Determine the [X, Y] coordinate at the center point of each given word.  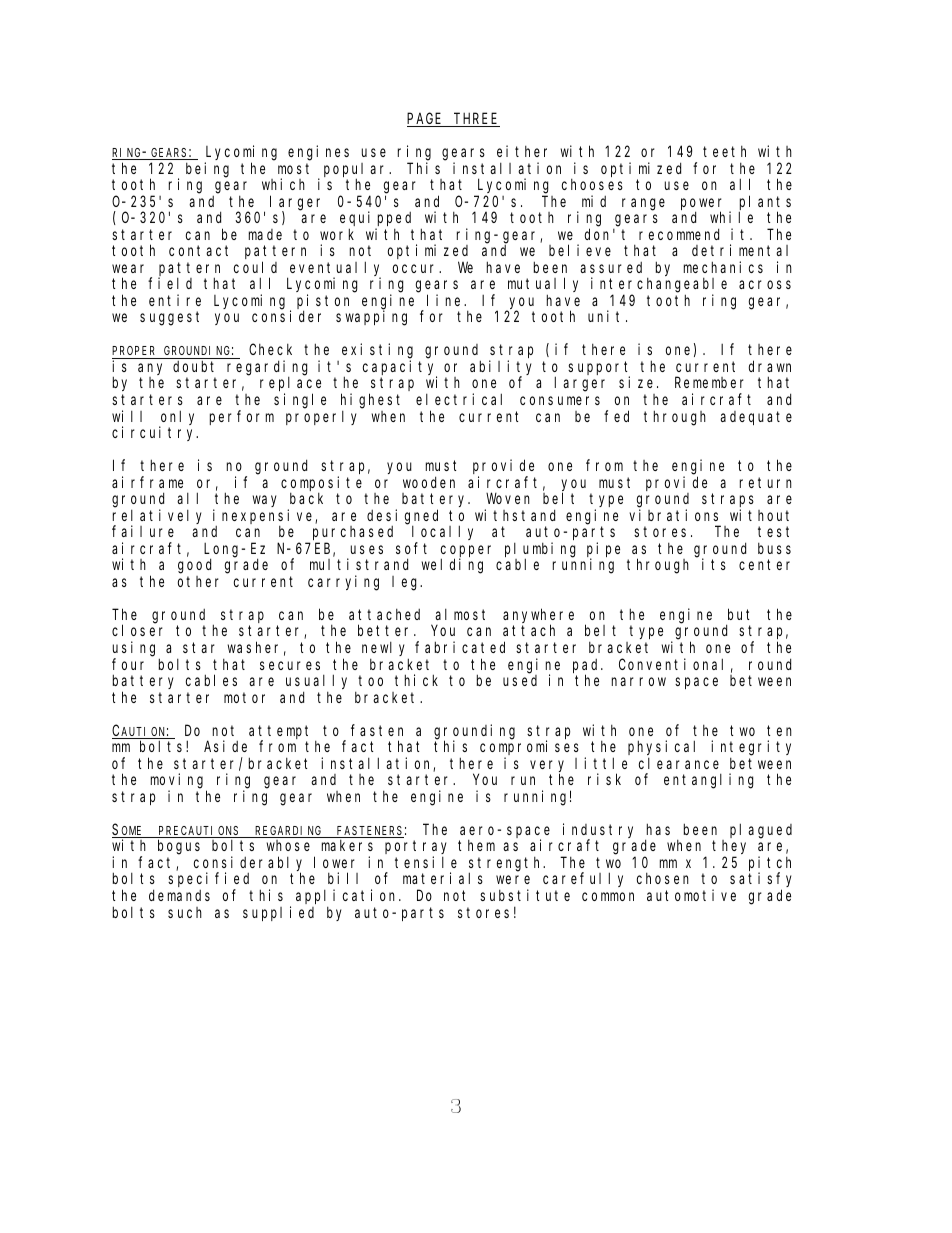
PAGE [426, 120]
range [643, 204]
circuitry [155, 433]
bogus [179, 847]
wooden [429, 482]
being [207, 170]
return [766, 482]
